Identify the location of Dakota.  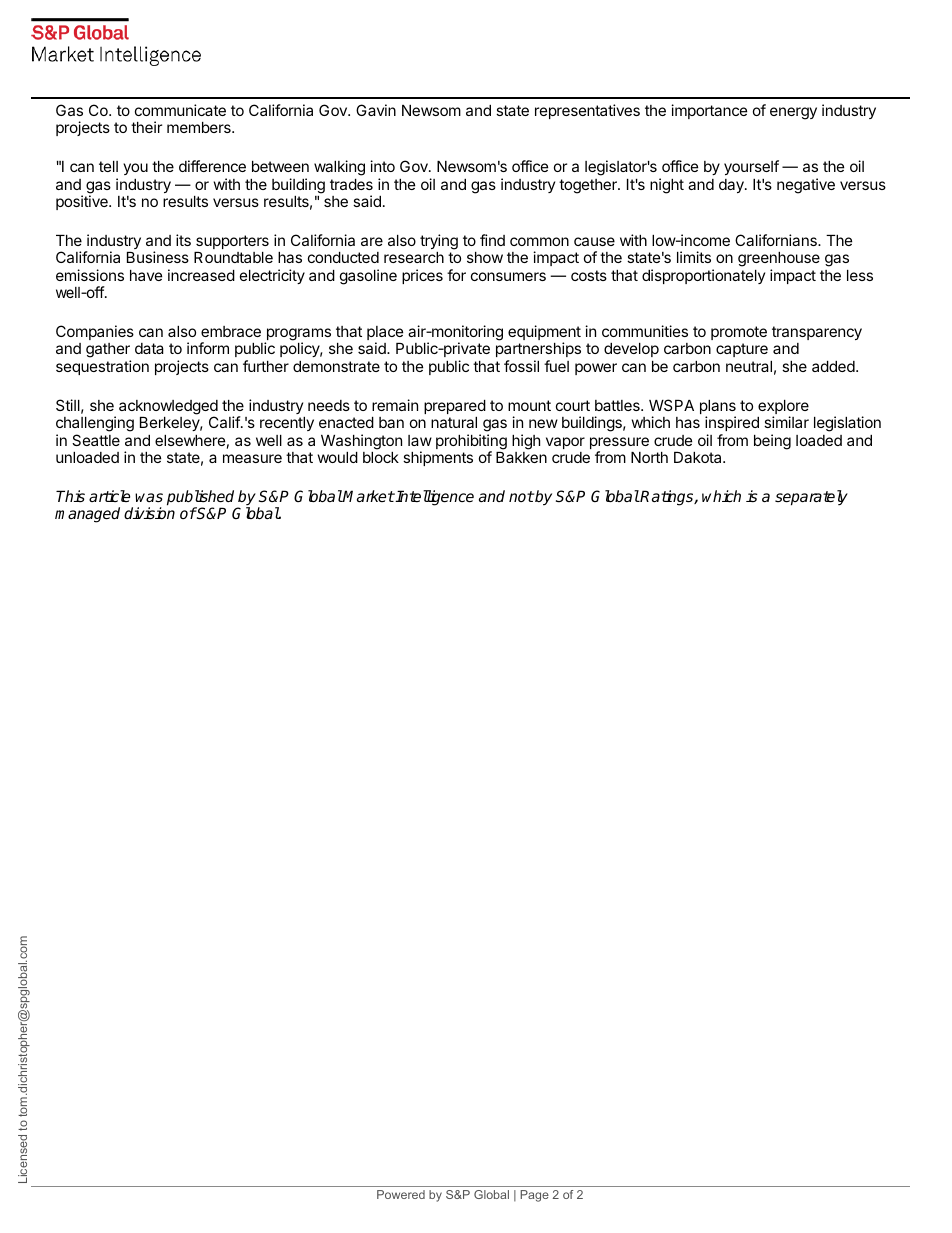
(699, 457).
